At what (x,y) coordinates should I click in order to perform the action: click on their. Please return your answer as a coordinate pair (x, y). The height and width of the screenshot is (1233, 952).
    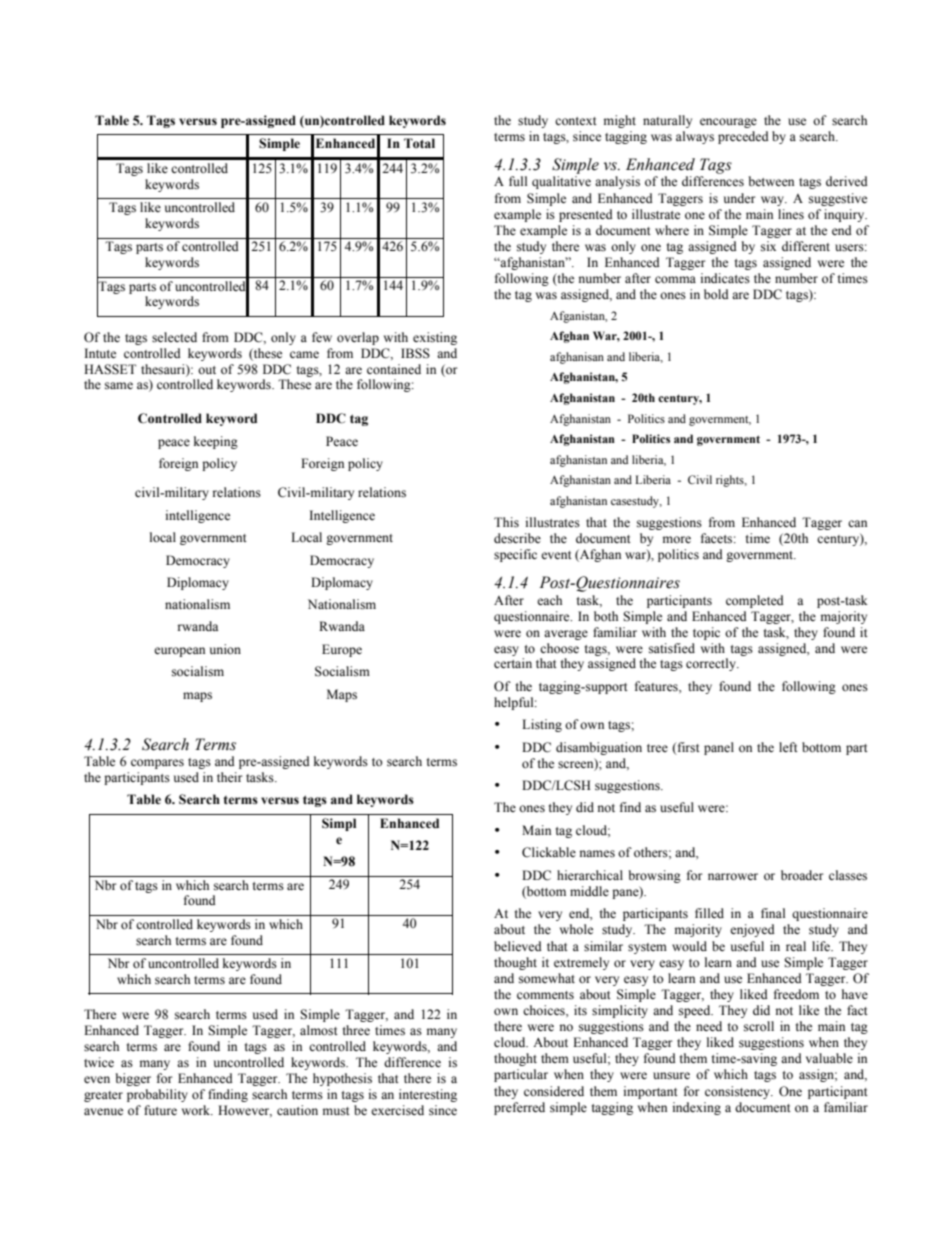
    Looking at the image, I should click on (229, 777).
